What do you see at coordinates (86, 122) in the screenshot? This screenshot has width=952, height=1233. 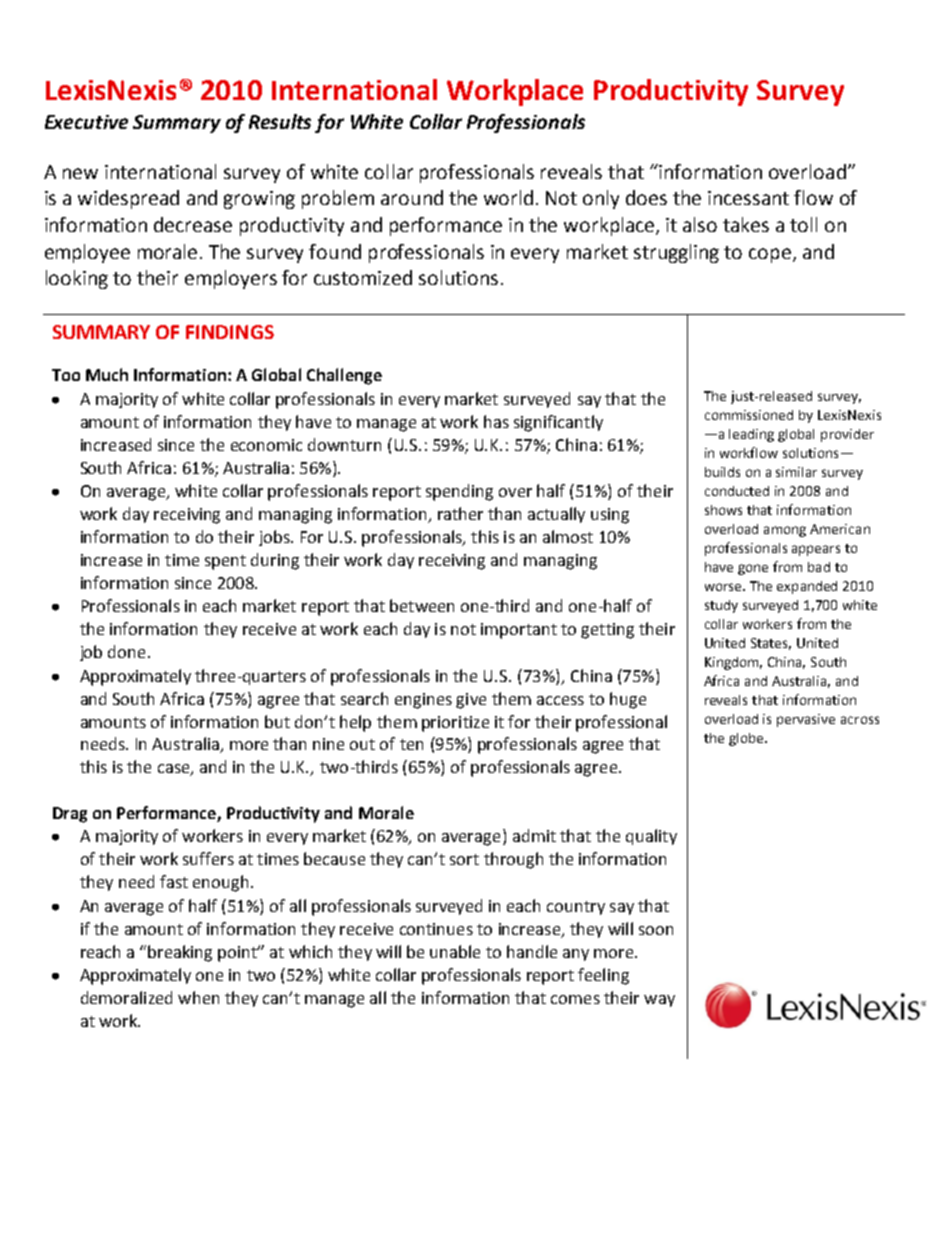 I see `Executive` at bounding box center [86, 122].
